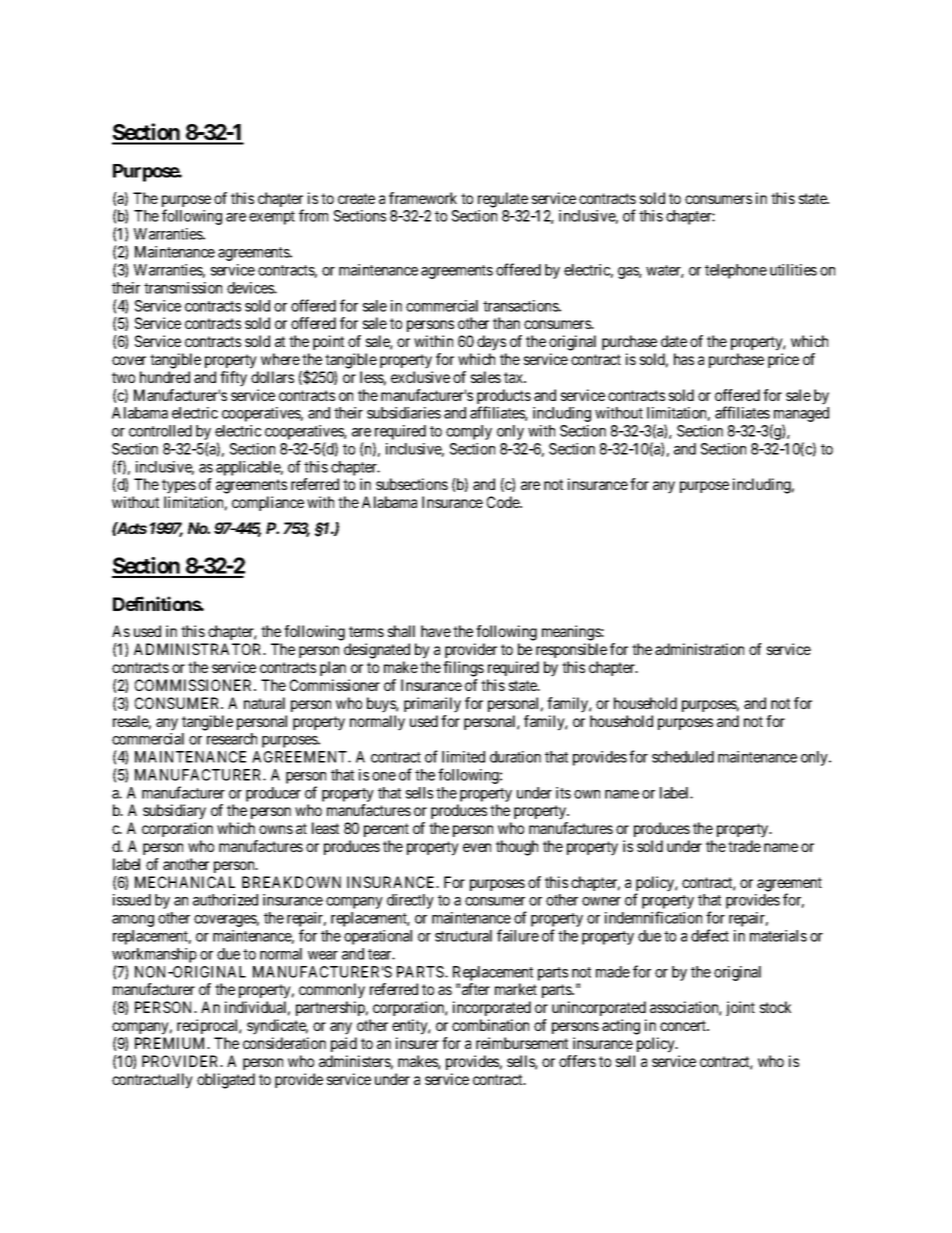  I want to click on primarily, so click(432, 705).
